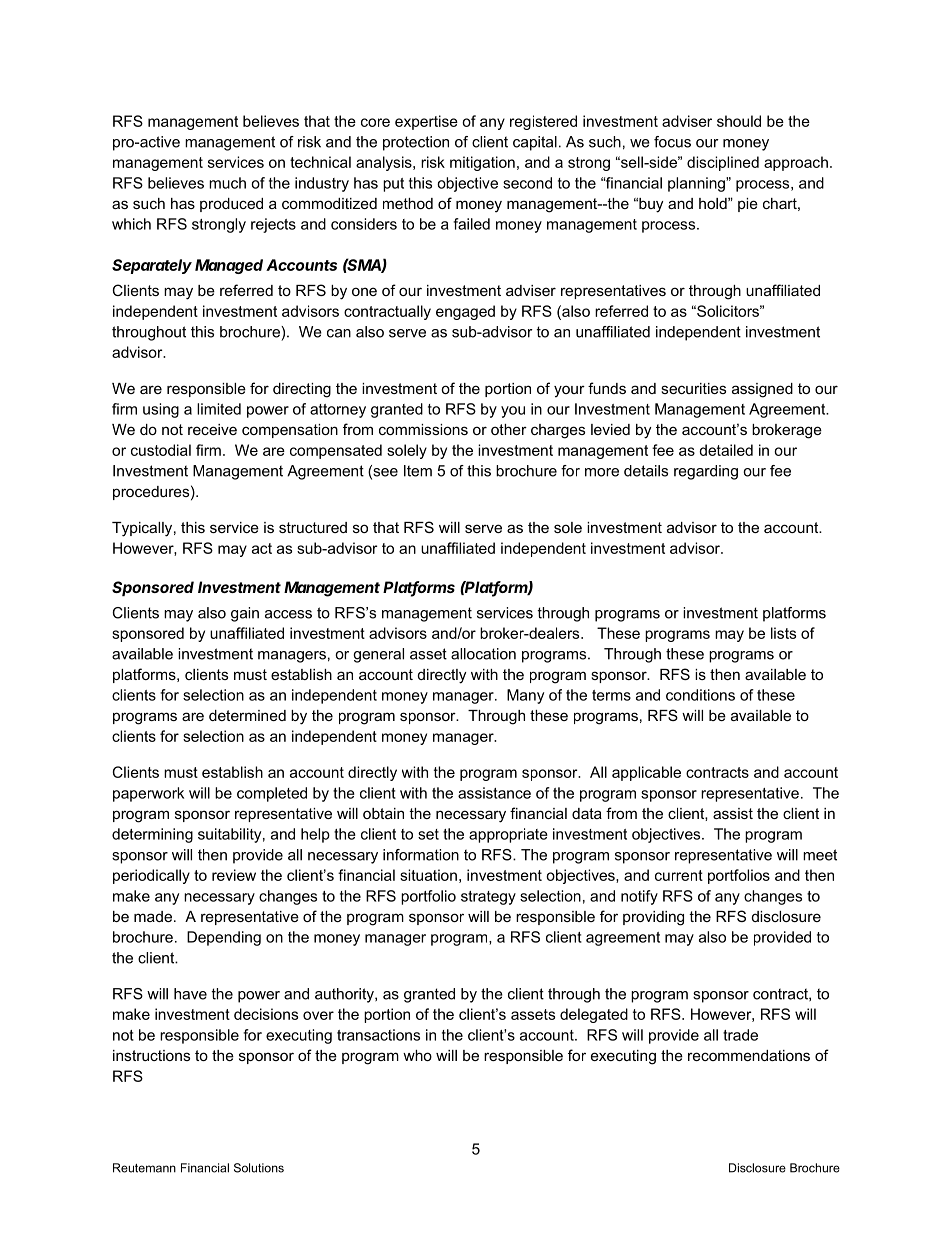 The height and width of the screenshot is (1233, 952). Describe the element at coordinates (227, 183) in the screenshot. I see `much` at that location.
